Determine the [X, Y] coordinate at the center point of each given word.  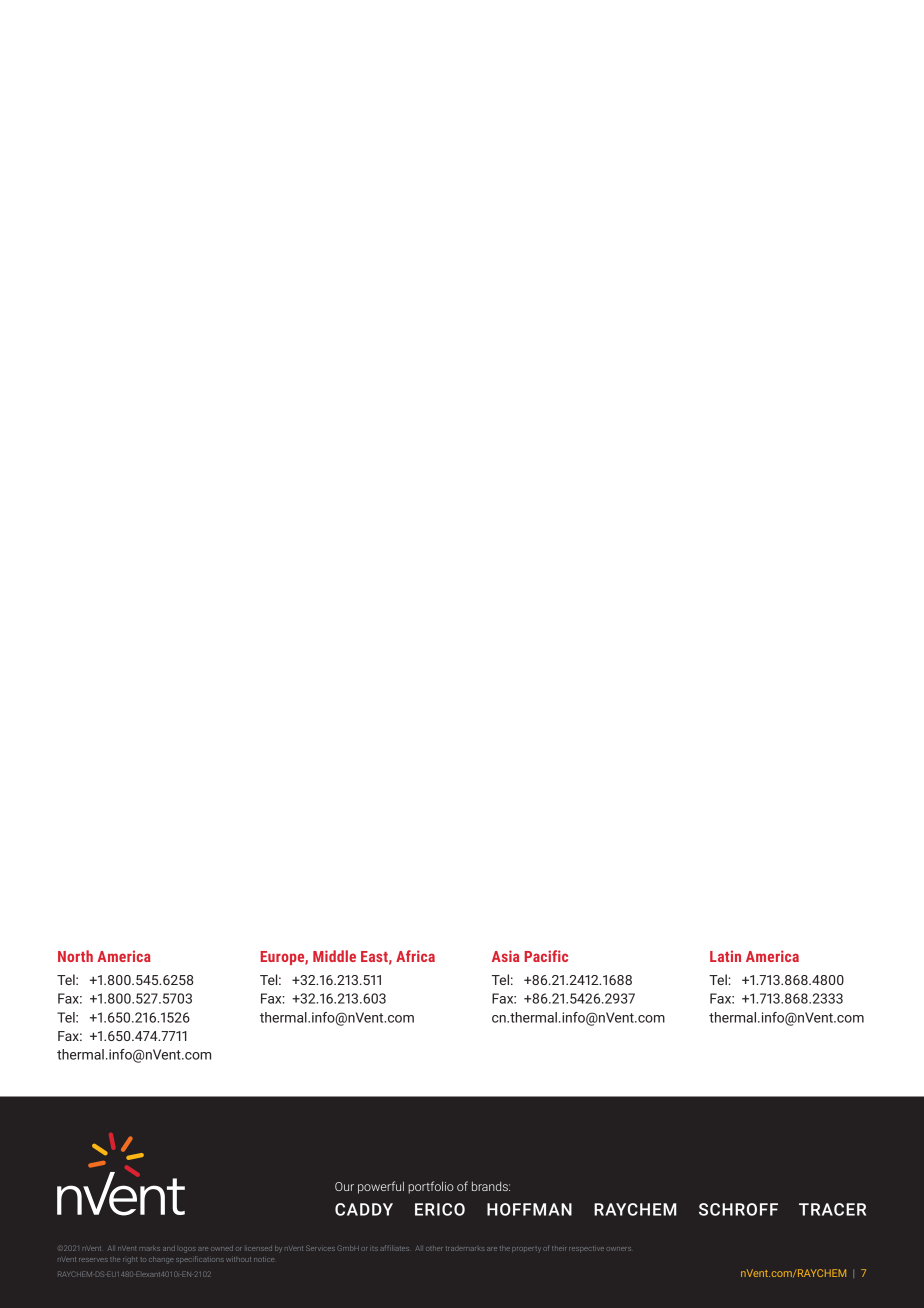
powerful [381, 1187]
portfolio [431, 1187]
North [75, 956]
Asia [505, 956]
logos [187, 1250]
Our [344, 1186]
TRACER [832, 1209]
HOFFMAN [529, 1209]
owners [619, 1249]
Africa [415, 956]
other [434, 1249]
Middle [334, 956]
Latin [725, 956]
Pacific [546, 956]
